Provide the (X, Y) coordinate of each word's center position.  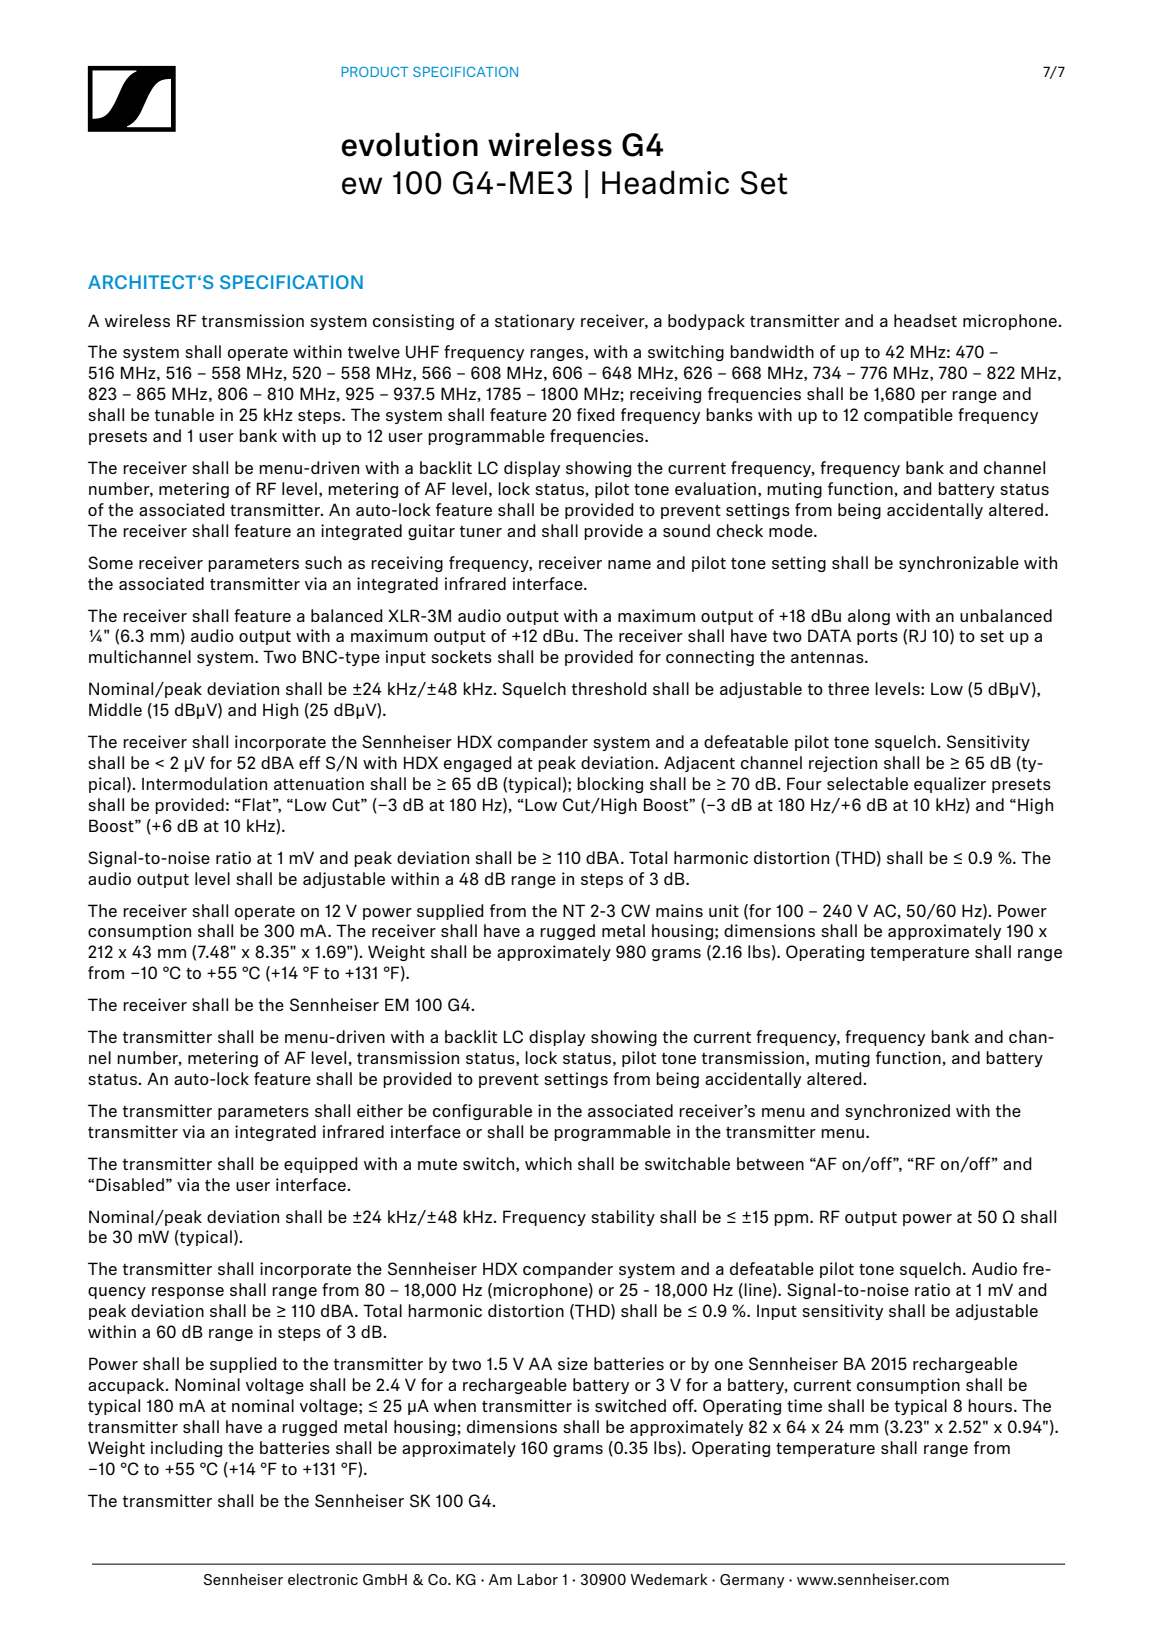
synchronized (897, 1112)
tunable (184, 414)
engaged (478, 764)
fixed (596, 414)
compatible (908, 416)
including (186, 1449)
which (548, 1163)
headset (925, 320)
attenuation (319, 783)
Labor (538, 1579)
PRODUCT (375, 71)
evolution (409, 144)
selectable (867, 783)
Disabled (130, 1184)
